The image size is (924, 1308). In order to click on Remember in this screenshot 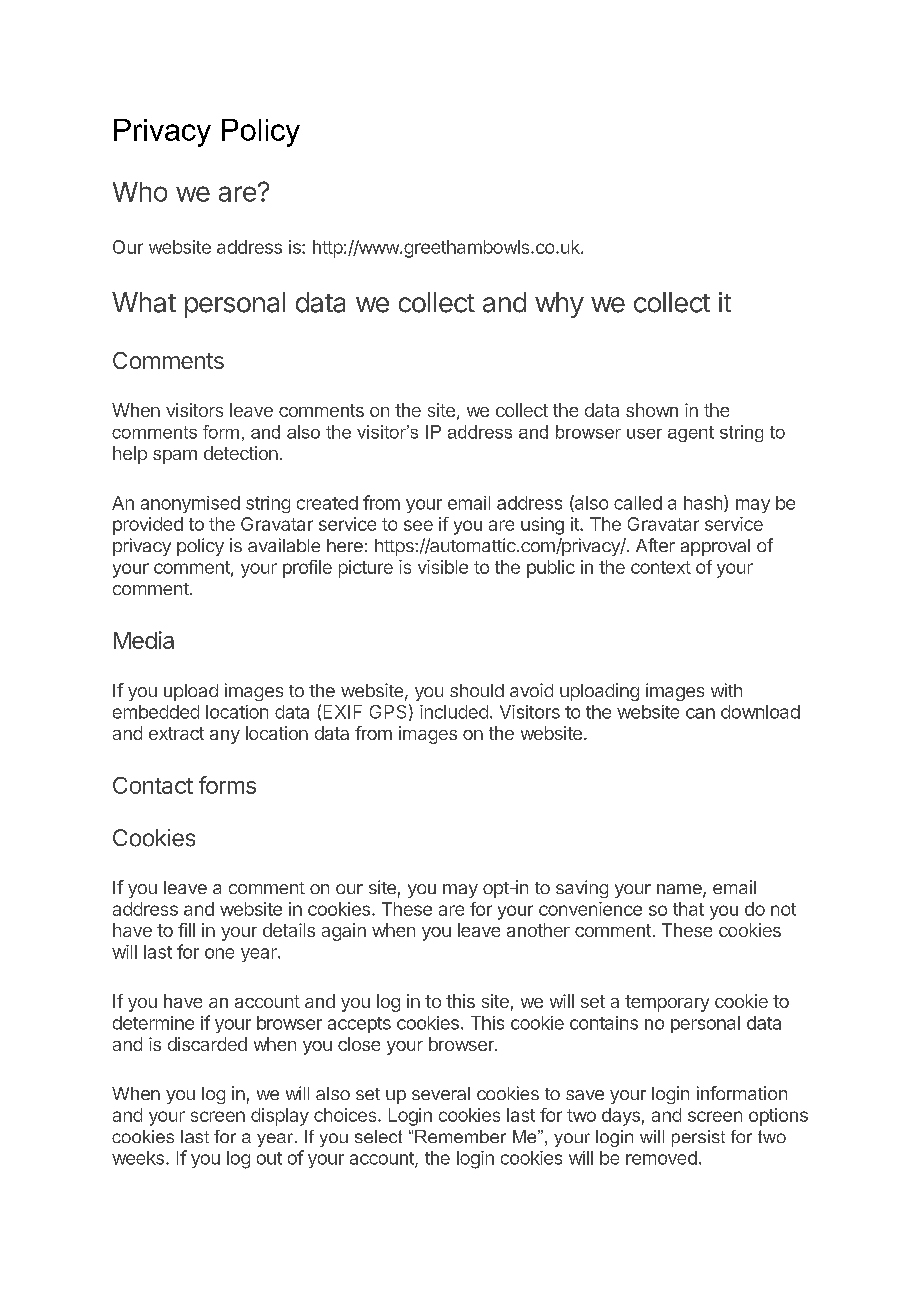, I will do `click(460, 1136)`.
